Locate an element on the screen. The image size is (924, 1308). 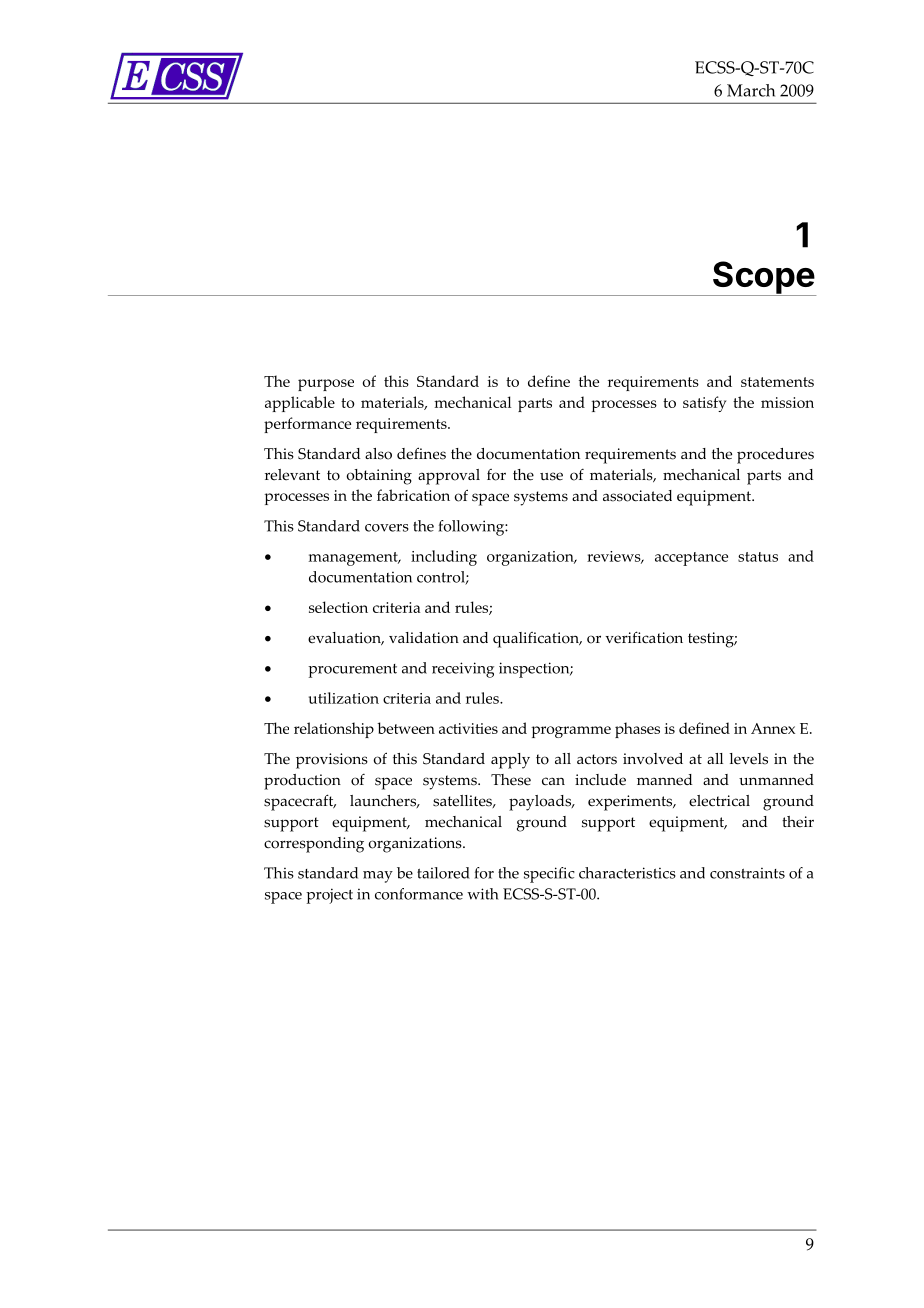
obtaining is located at coordinates (379, 477).
